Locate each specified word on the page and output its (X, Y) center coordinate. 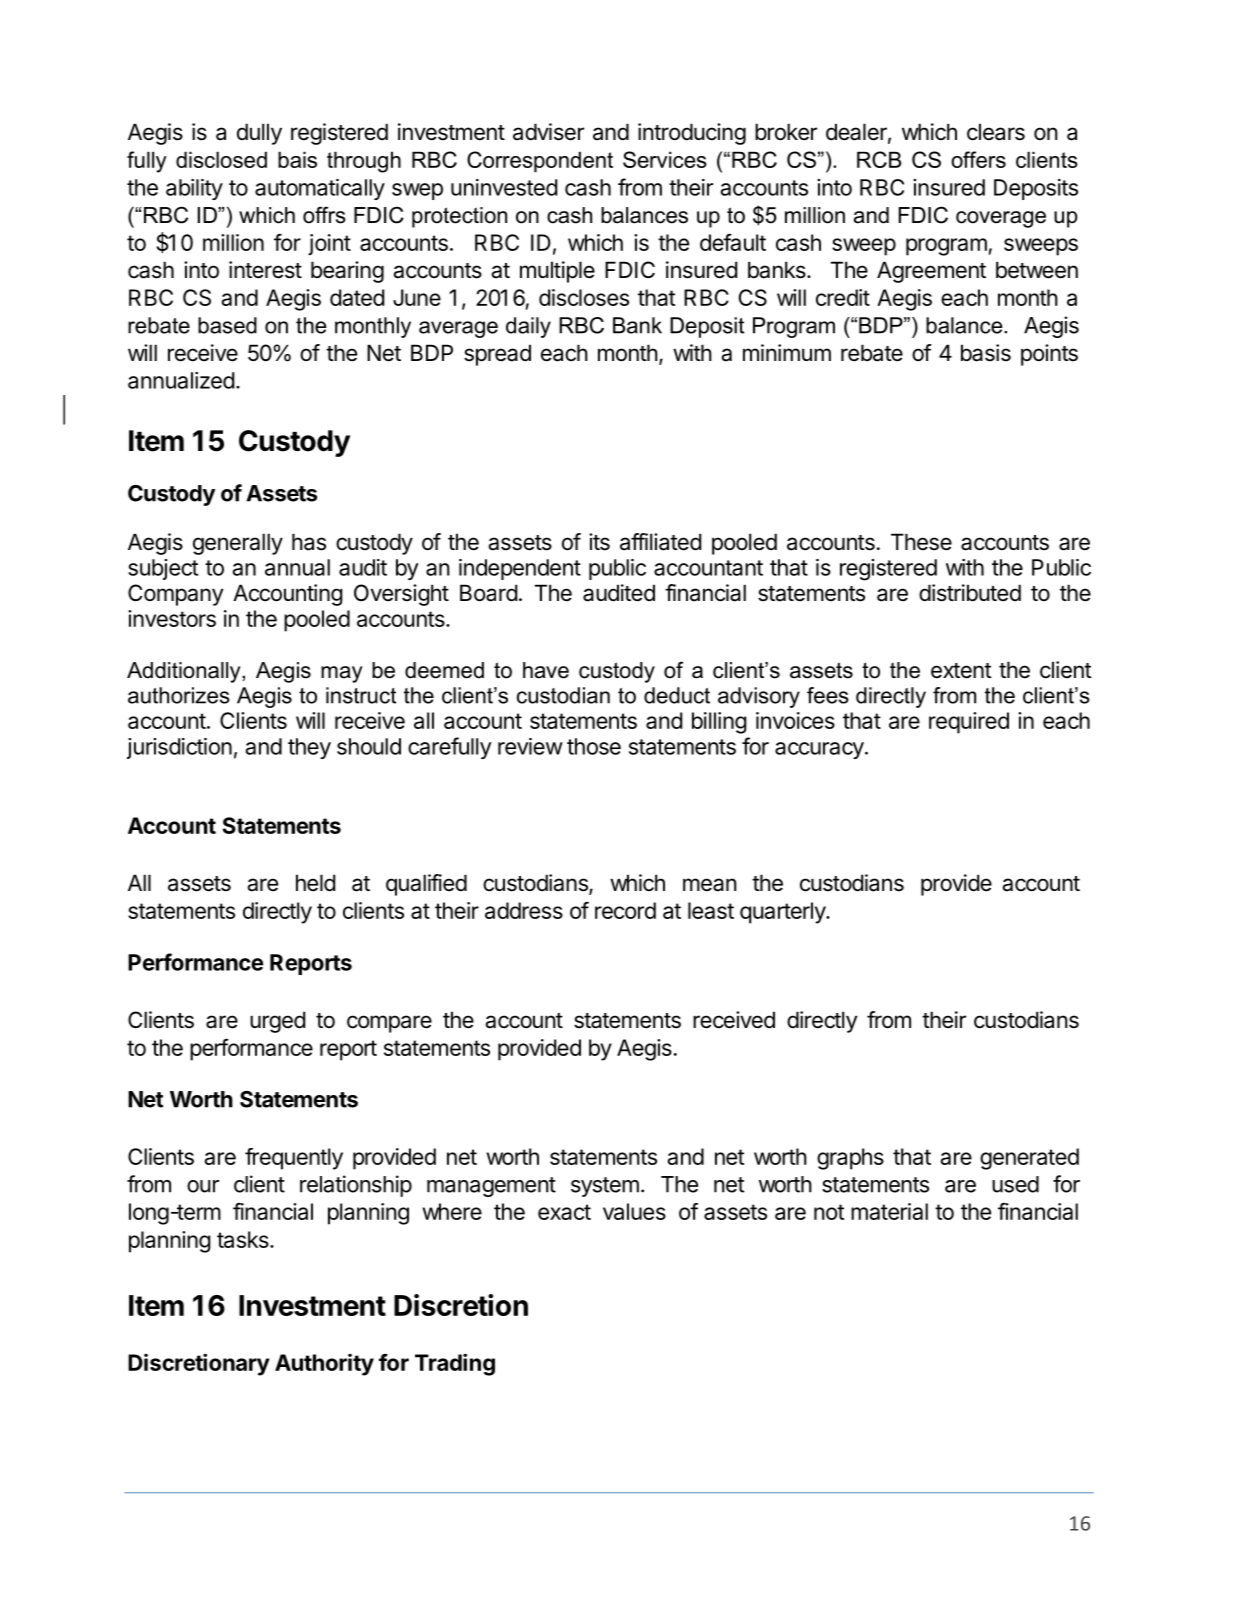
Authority (324, 1365)
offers (978, 159)
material (889, 1211)
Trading (455, 1364)
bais (297, 159)
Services (665, 159)
